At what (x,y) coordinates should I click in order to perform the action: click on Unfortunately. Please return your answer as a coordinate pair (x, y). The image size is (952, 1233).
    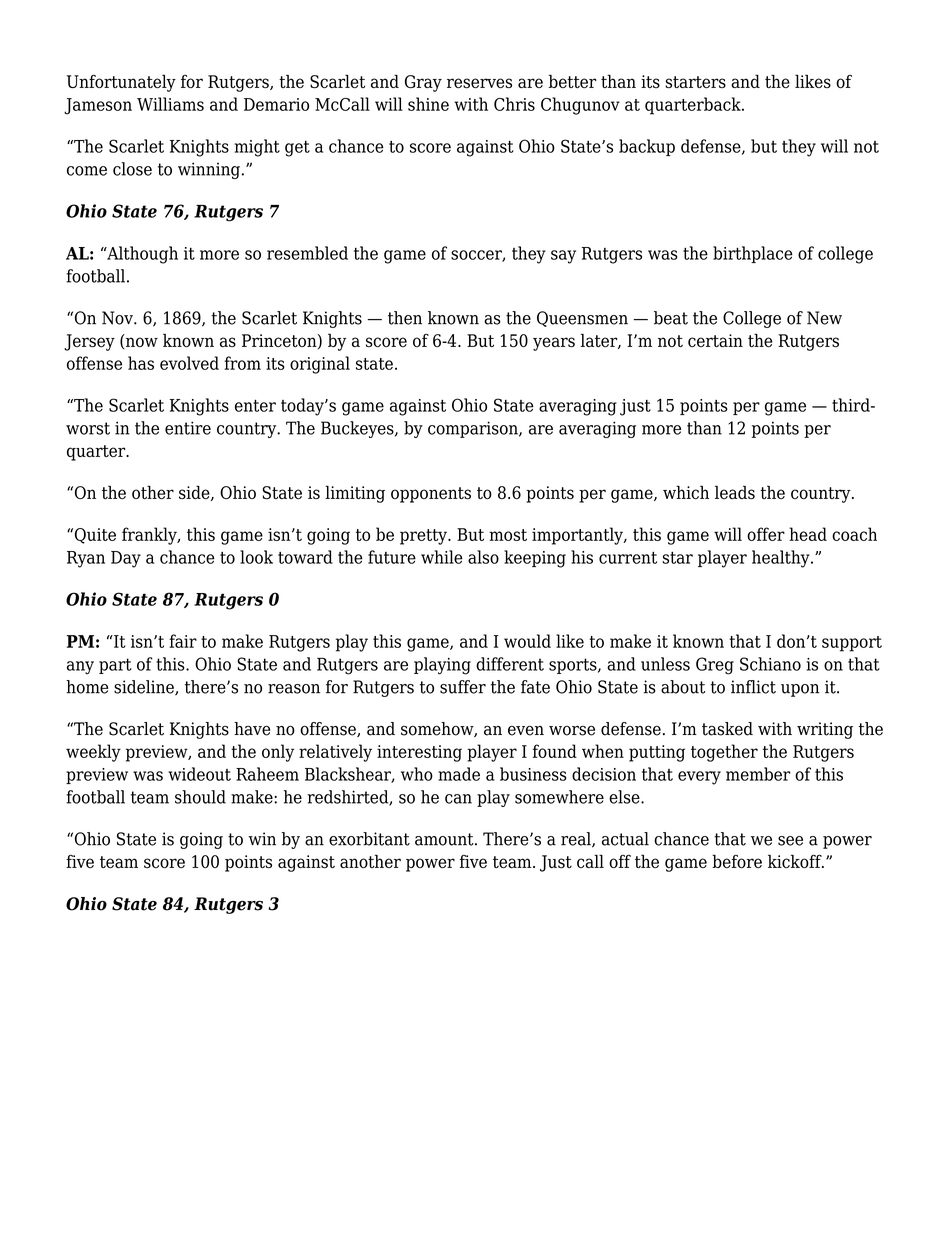
    Looking at the image, I should click on (121, 83).
